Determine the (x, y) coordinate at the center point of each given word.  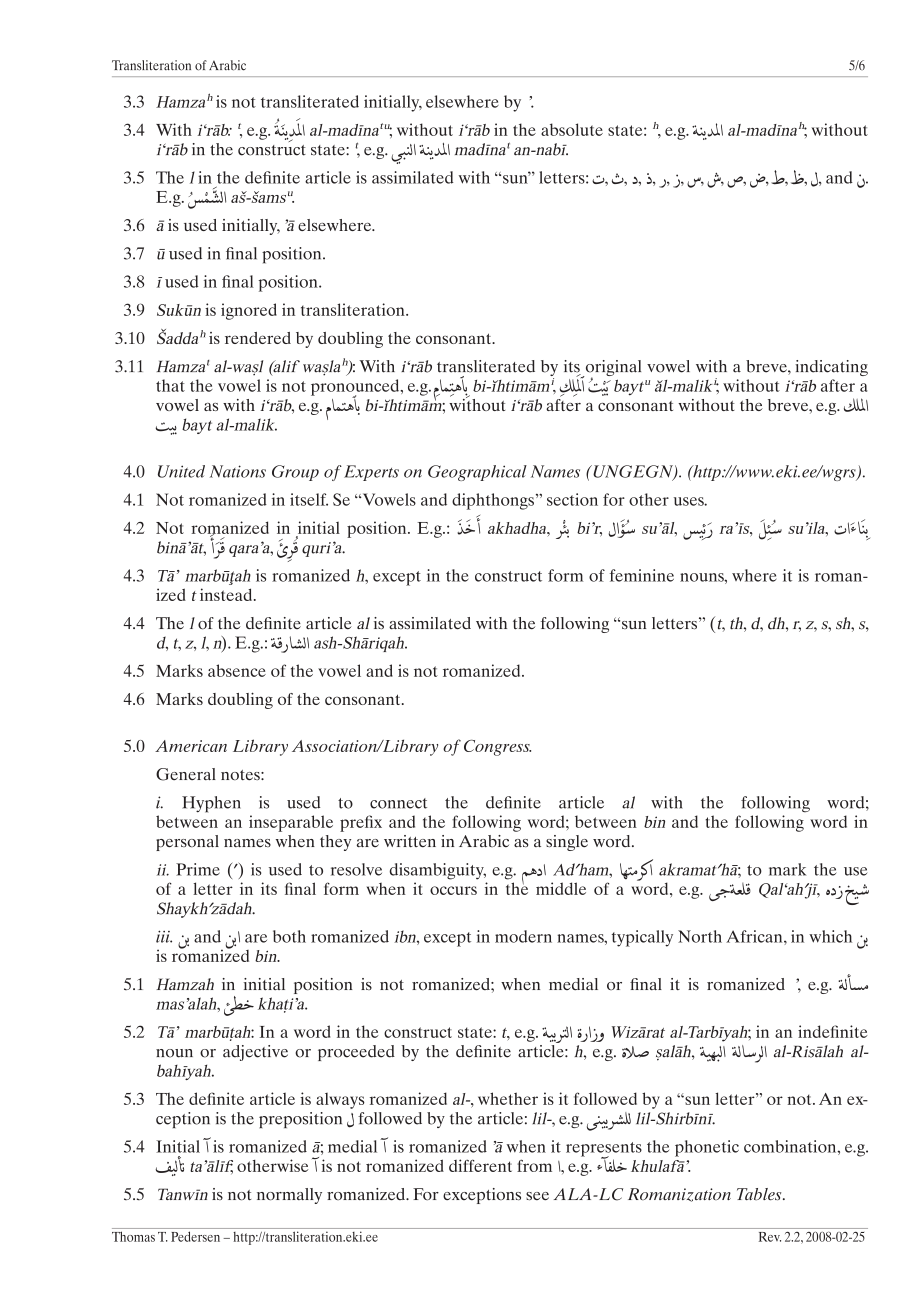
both (289, 936)
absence (237, 670)
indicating (831, 368)
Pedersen (195, 1236)
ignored (249, 311)
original (612, 369)
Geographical (477, 473)
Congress (497, 748)
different (480, 1165)
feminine (642, 575)
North (700, 936)
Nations (238, 471)
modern (523, 936)
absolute (572, 129)
